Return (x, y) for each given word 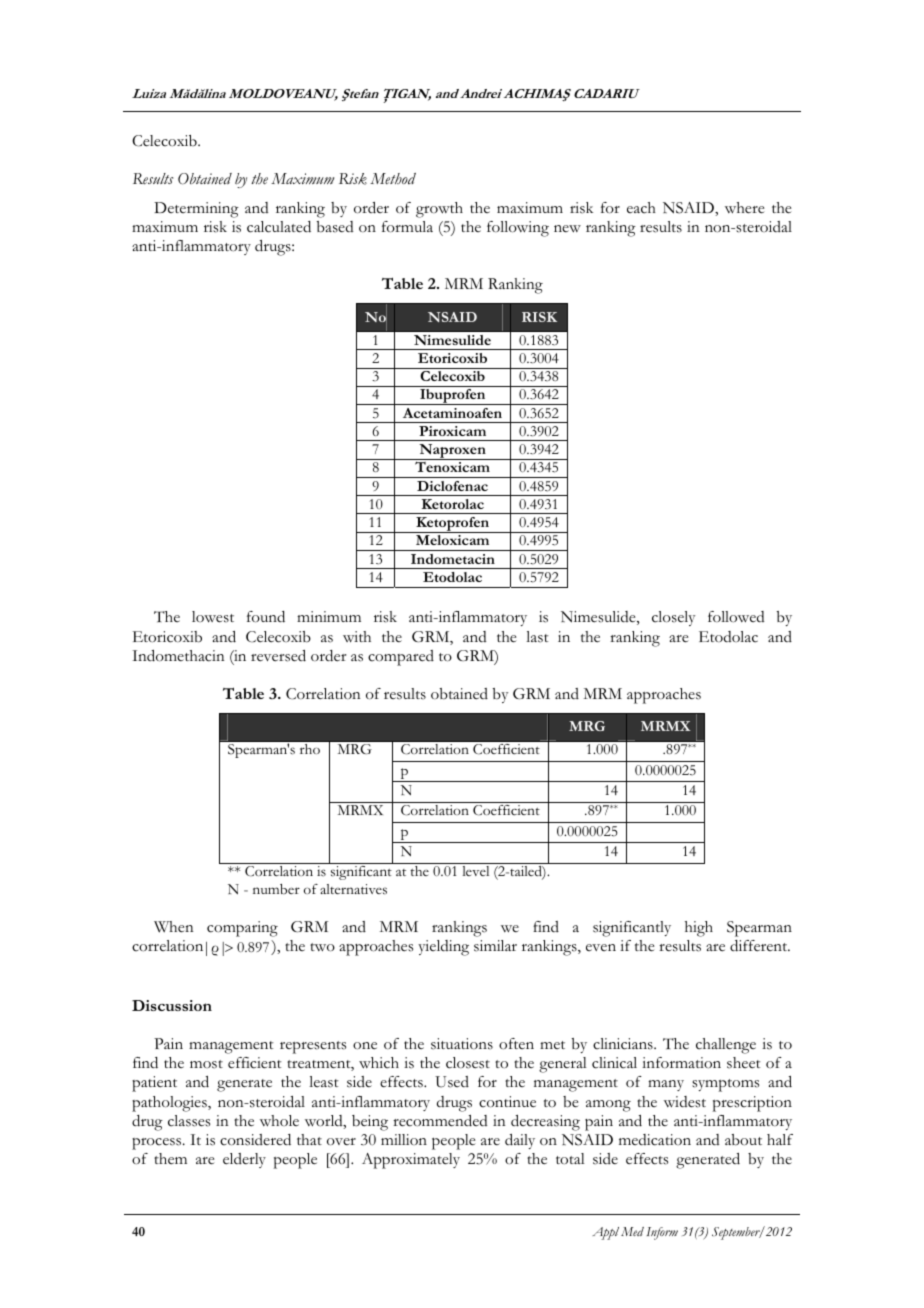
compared (401, 658)
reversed (278, 656)
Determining (196, 210)
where (745, 208)
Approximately (411, 1161)
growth (439, 210)
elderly (244, 1160)
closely (673, 618)
